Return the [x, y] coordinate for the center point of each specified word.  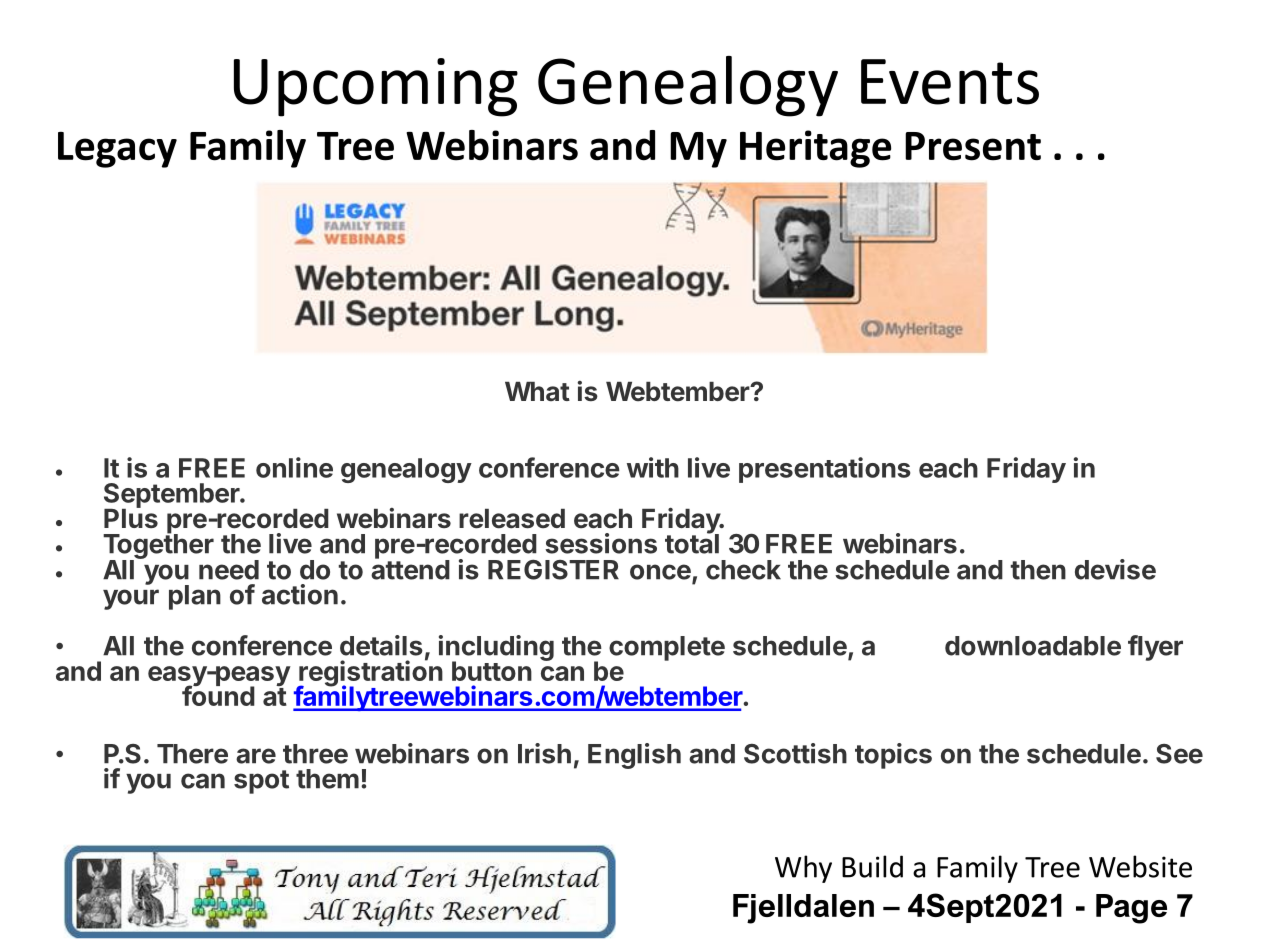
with [653, 467]
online [294, 467]
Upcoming [376, 87]
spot [261, 782]
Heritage [815, 149]
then [1038, 570]
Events [950, 82]
